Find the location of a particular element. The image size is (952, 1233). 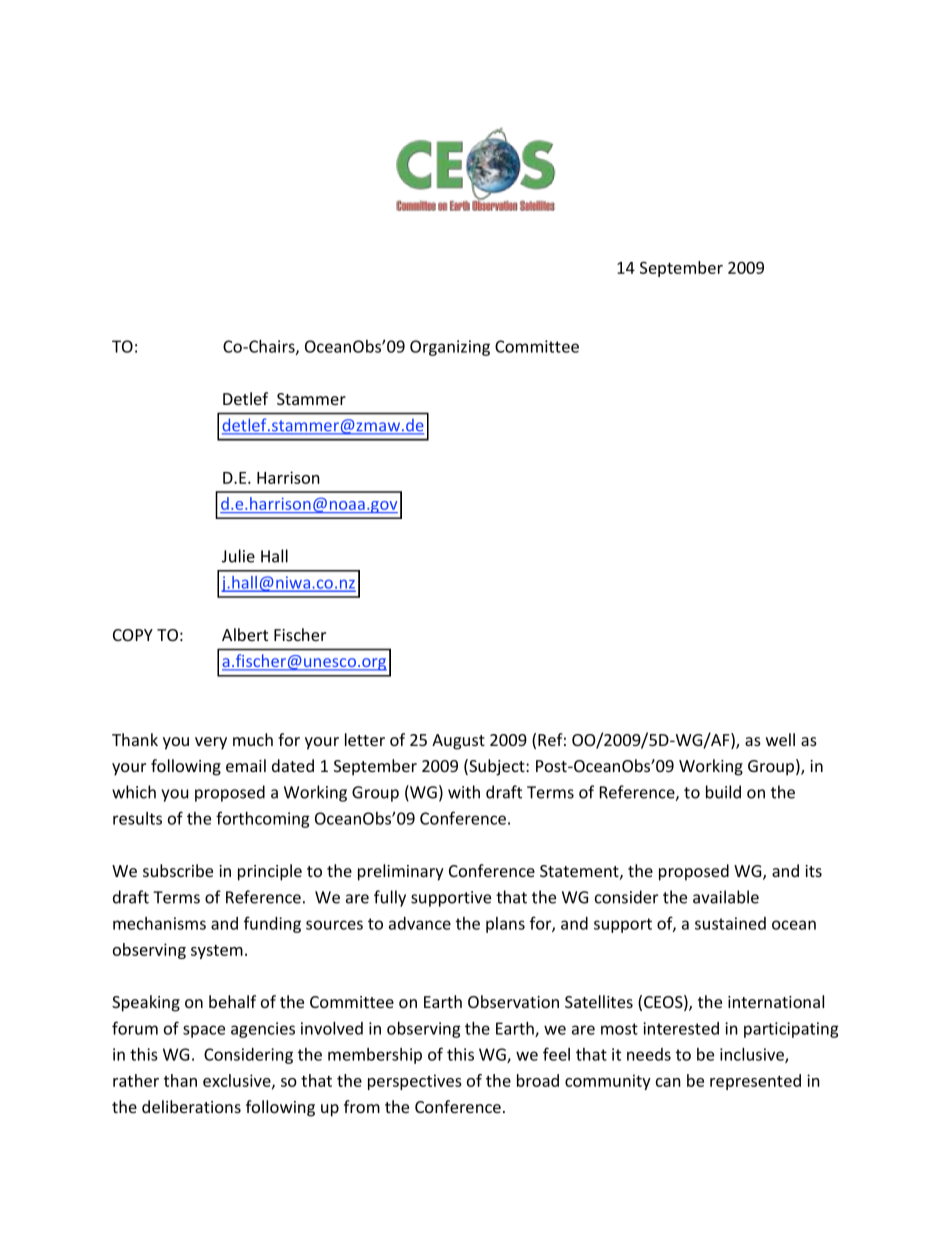

Organizing is located at coordinates (450, 348).
